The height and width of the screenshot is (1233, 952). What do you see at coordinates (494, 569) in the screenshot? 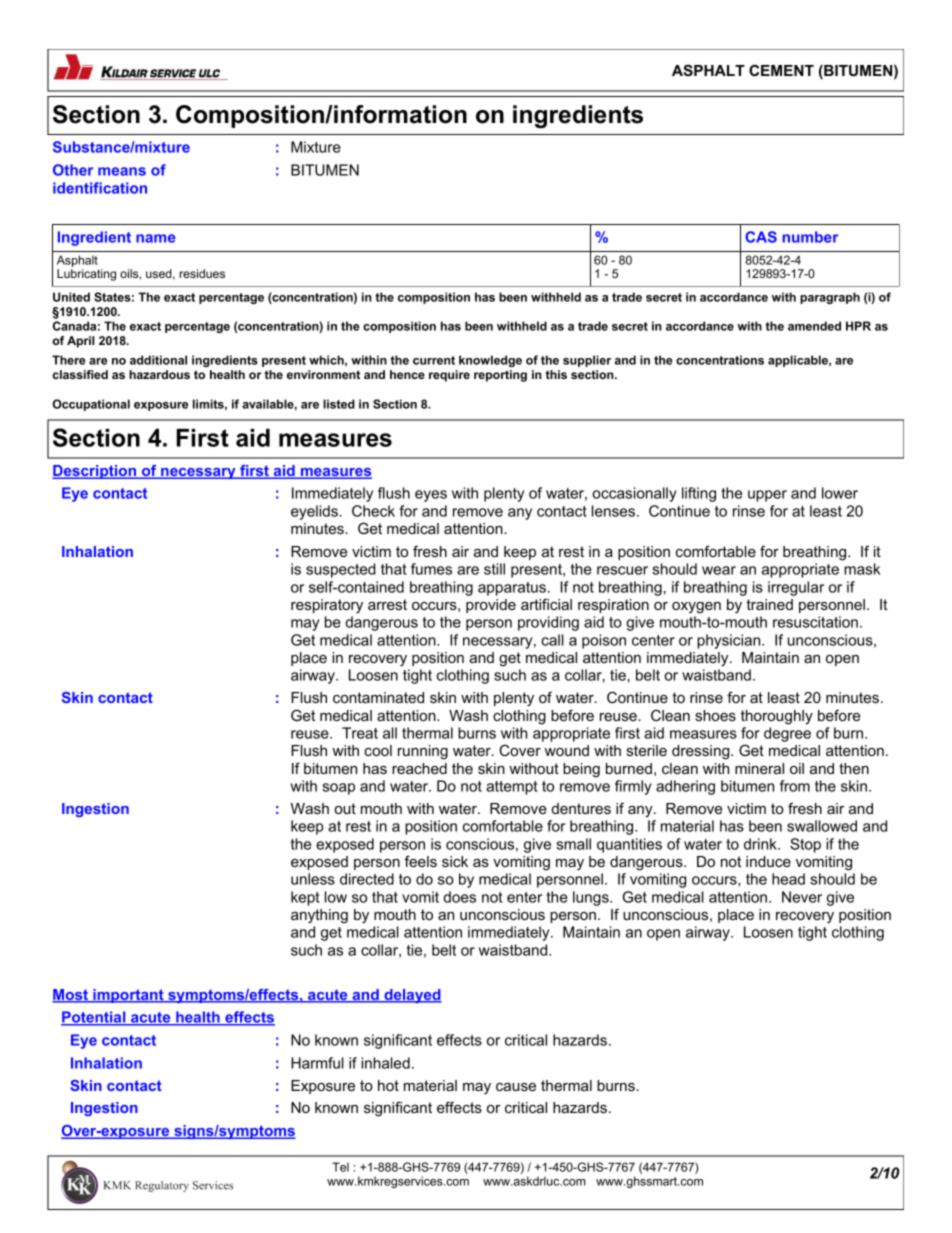
I see `still` at bounding box center [494, 569].
